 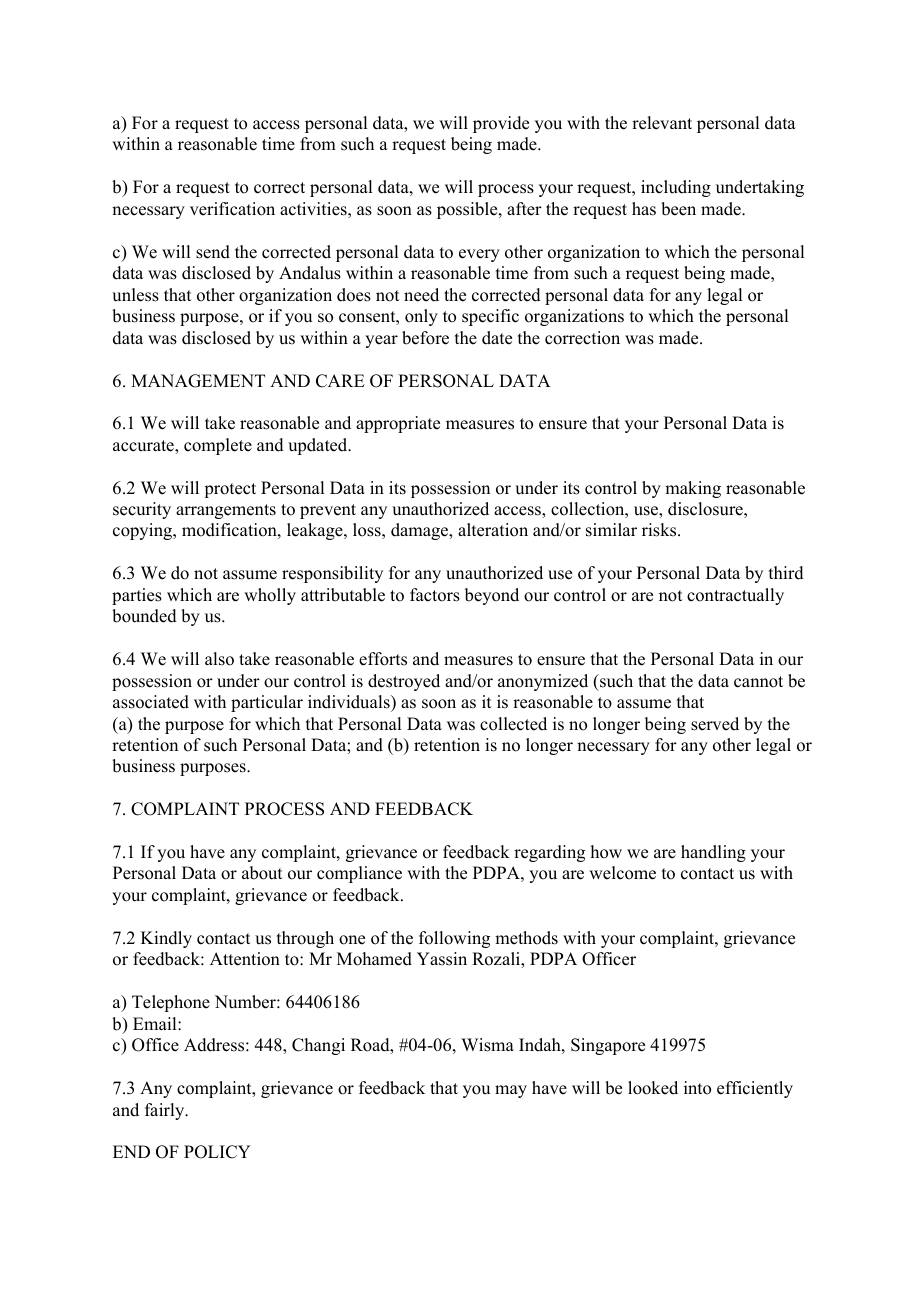 What do you see at coordinates (676, 188) in the screenshot?
I see `including` at bounding box center [676, 188].
